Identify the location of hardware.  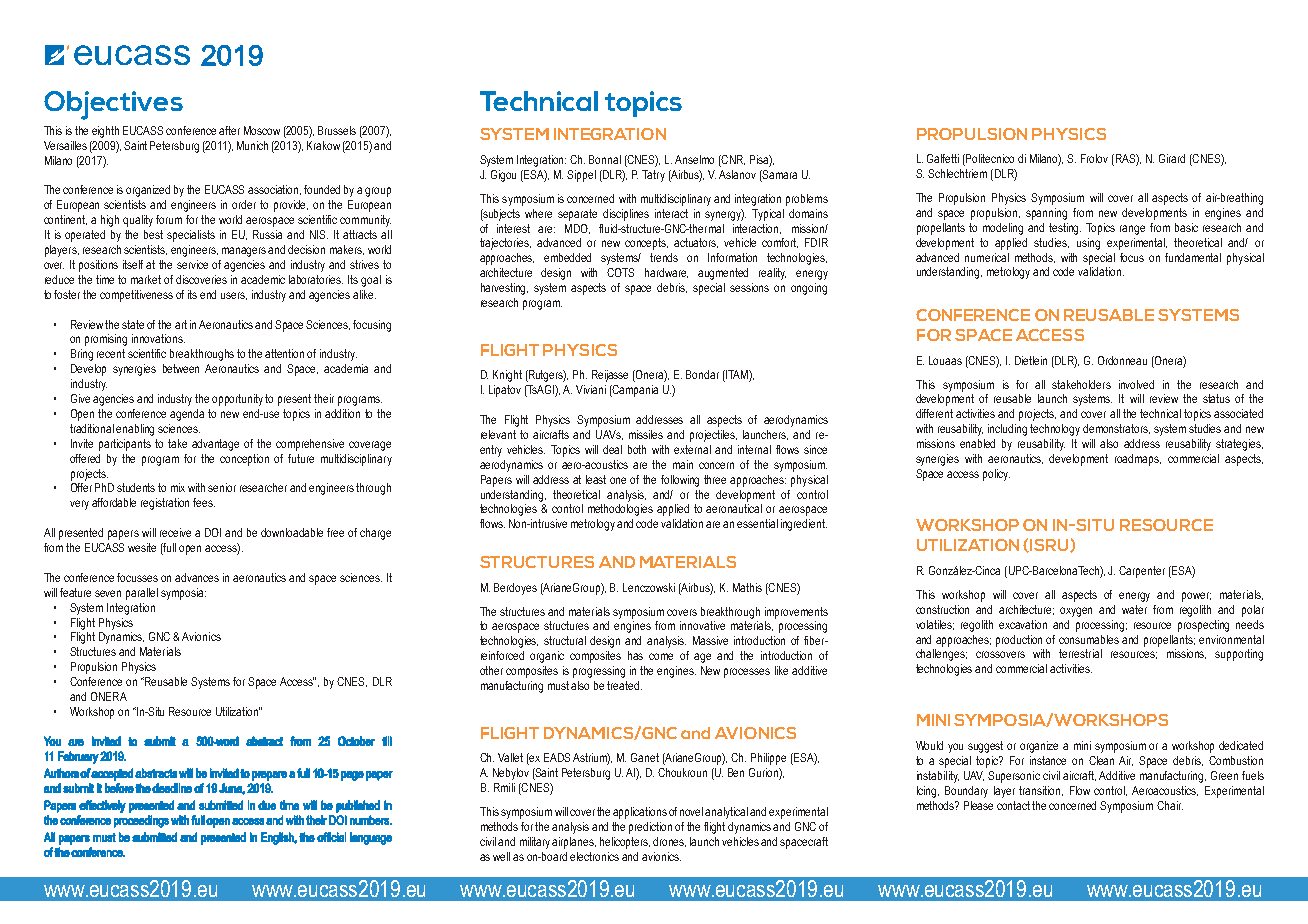
(666, 273).
